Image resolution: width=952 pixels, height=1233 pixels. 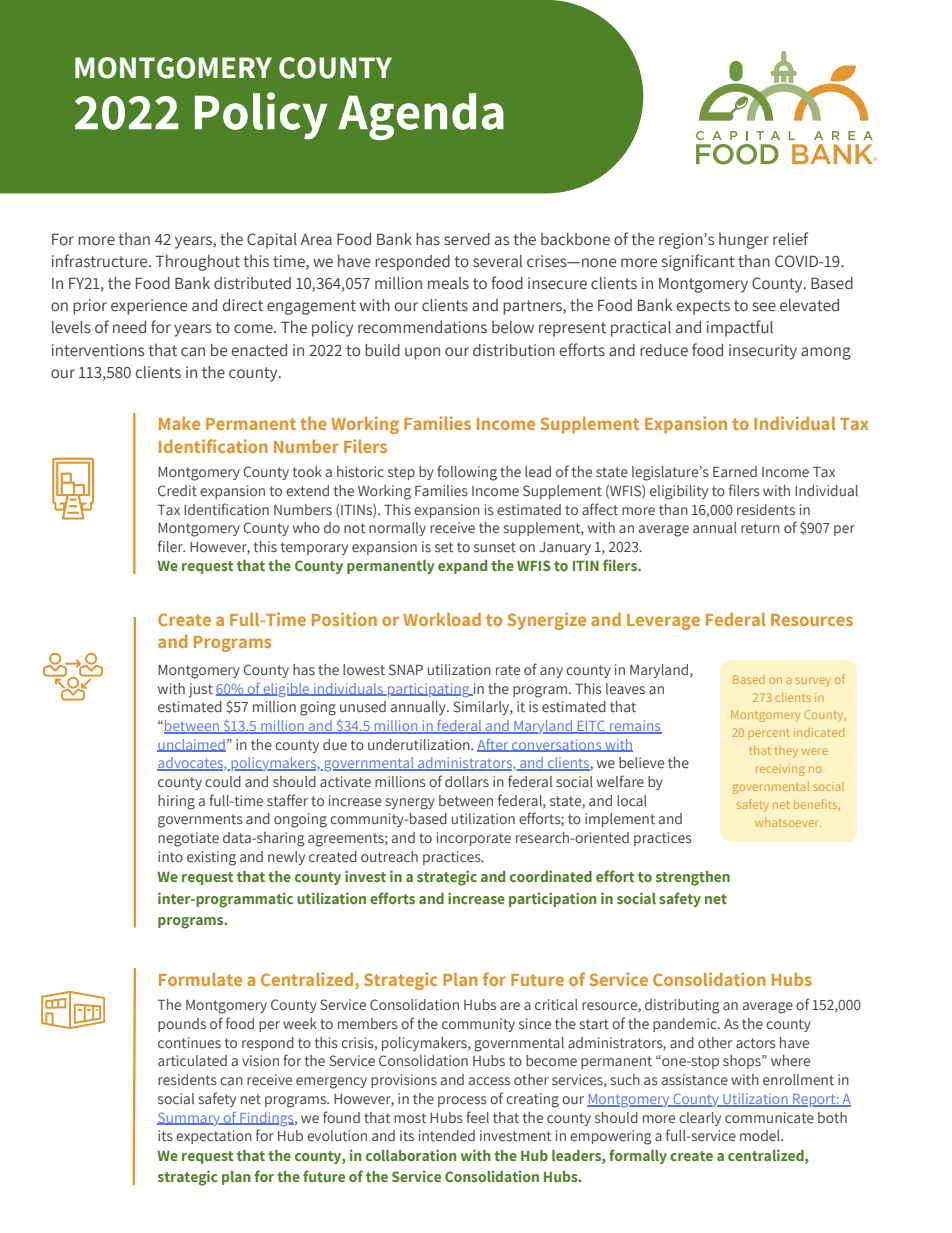 What do you see at coordinates (129, 327) in the image?
I see `need` at bounding box center [129, 327].
